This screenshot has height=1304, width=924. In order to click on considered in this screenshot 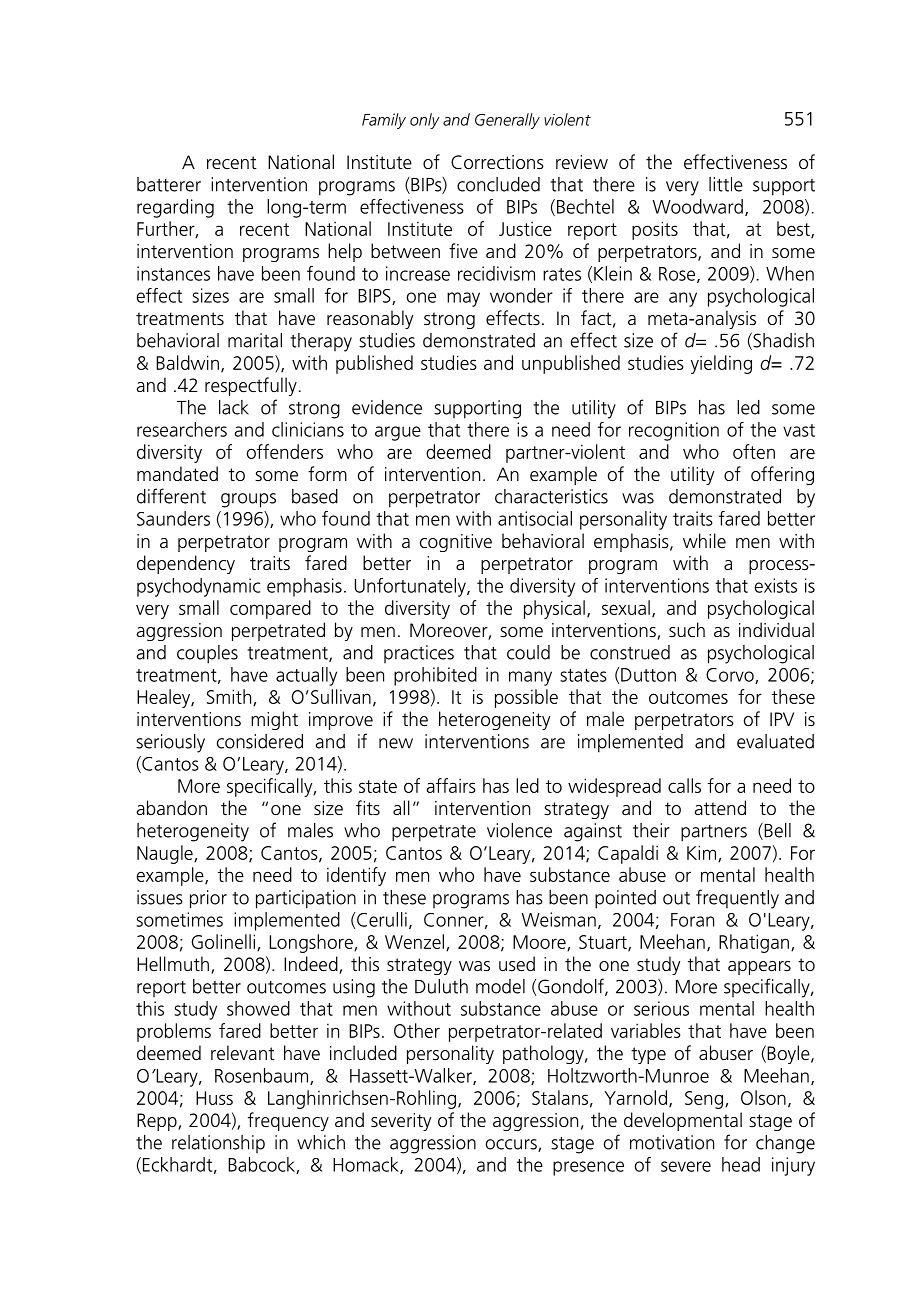, I will do `click(260, 741)`.
